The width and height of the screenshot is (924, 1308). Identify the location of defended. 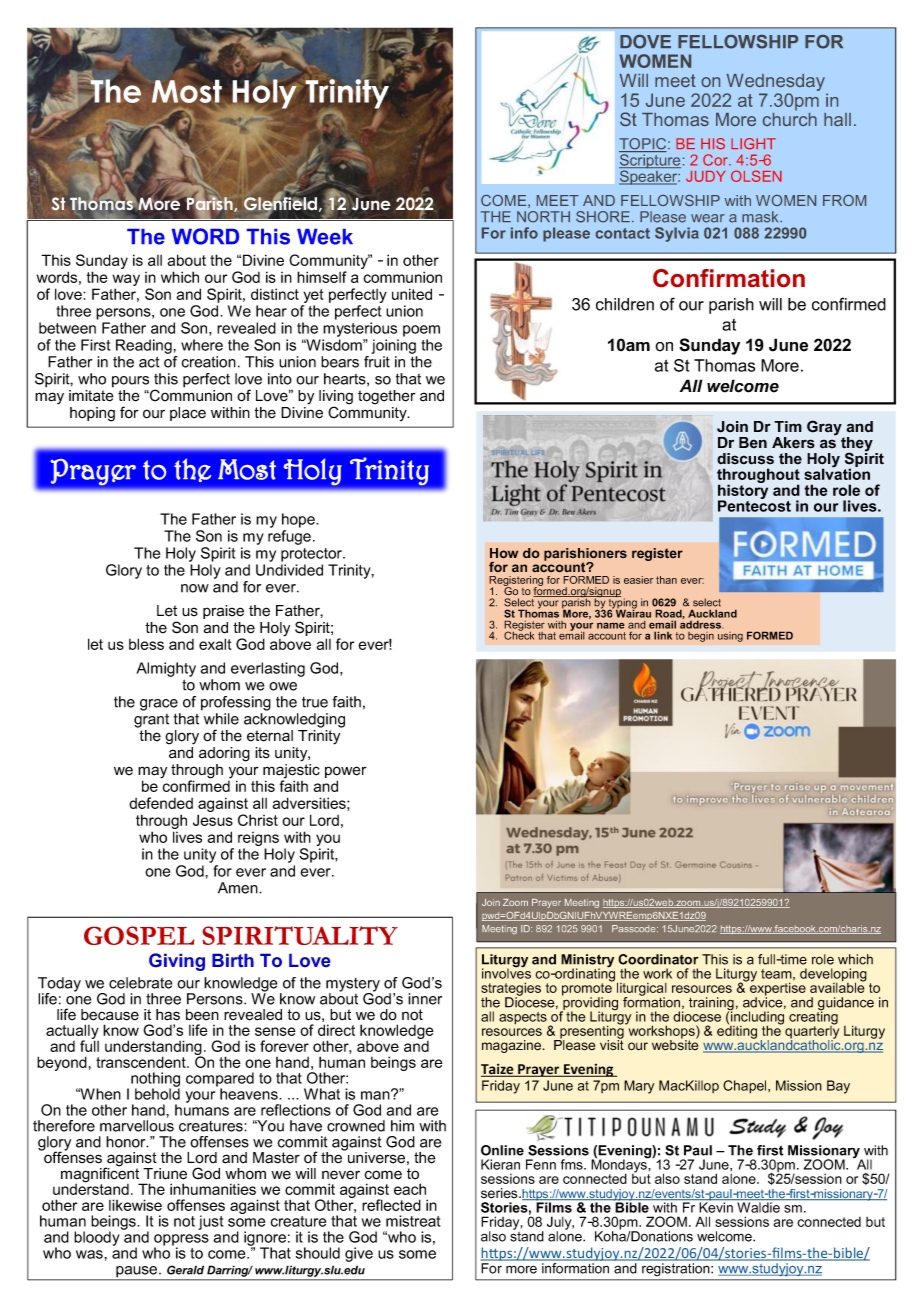
(161, 803).
